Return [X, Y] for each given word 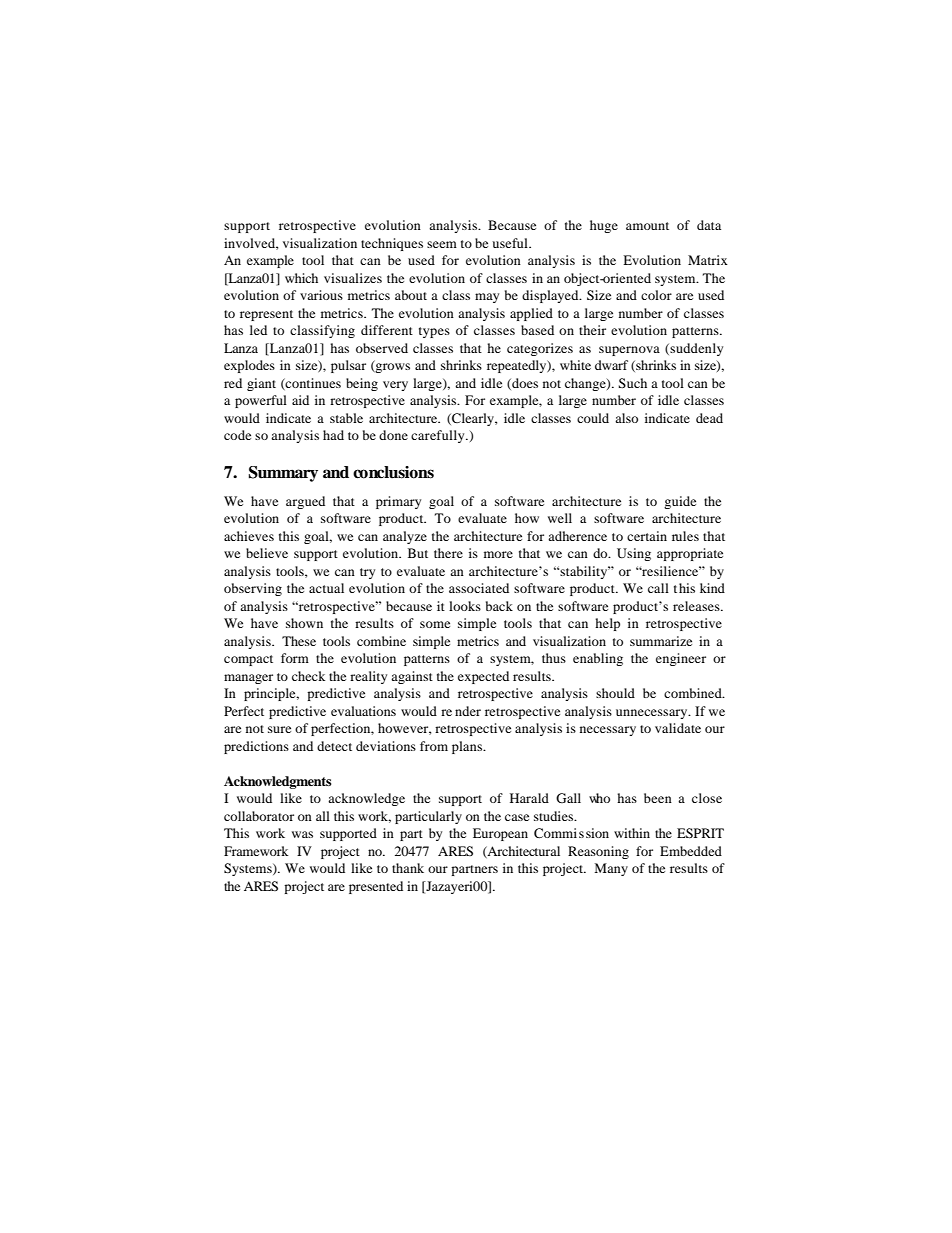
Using [634, 554]
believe [267, 553]
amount [647, 226]
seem [442, 244]
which [301, 278]
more [498, 554]
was [302, 834]
